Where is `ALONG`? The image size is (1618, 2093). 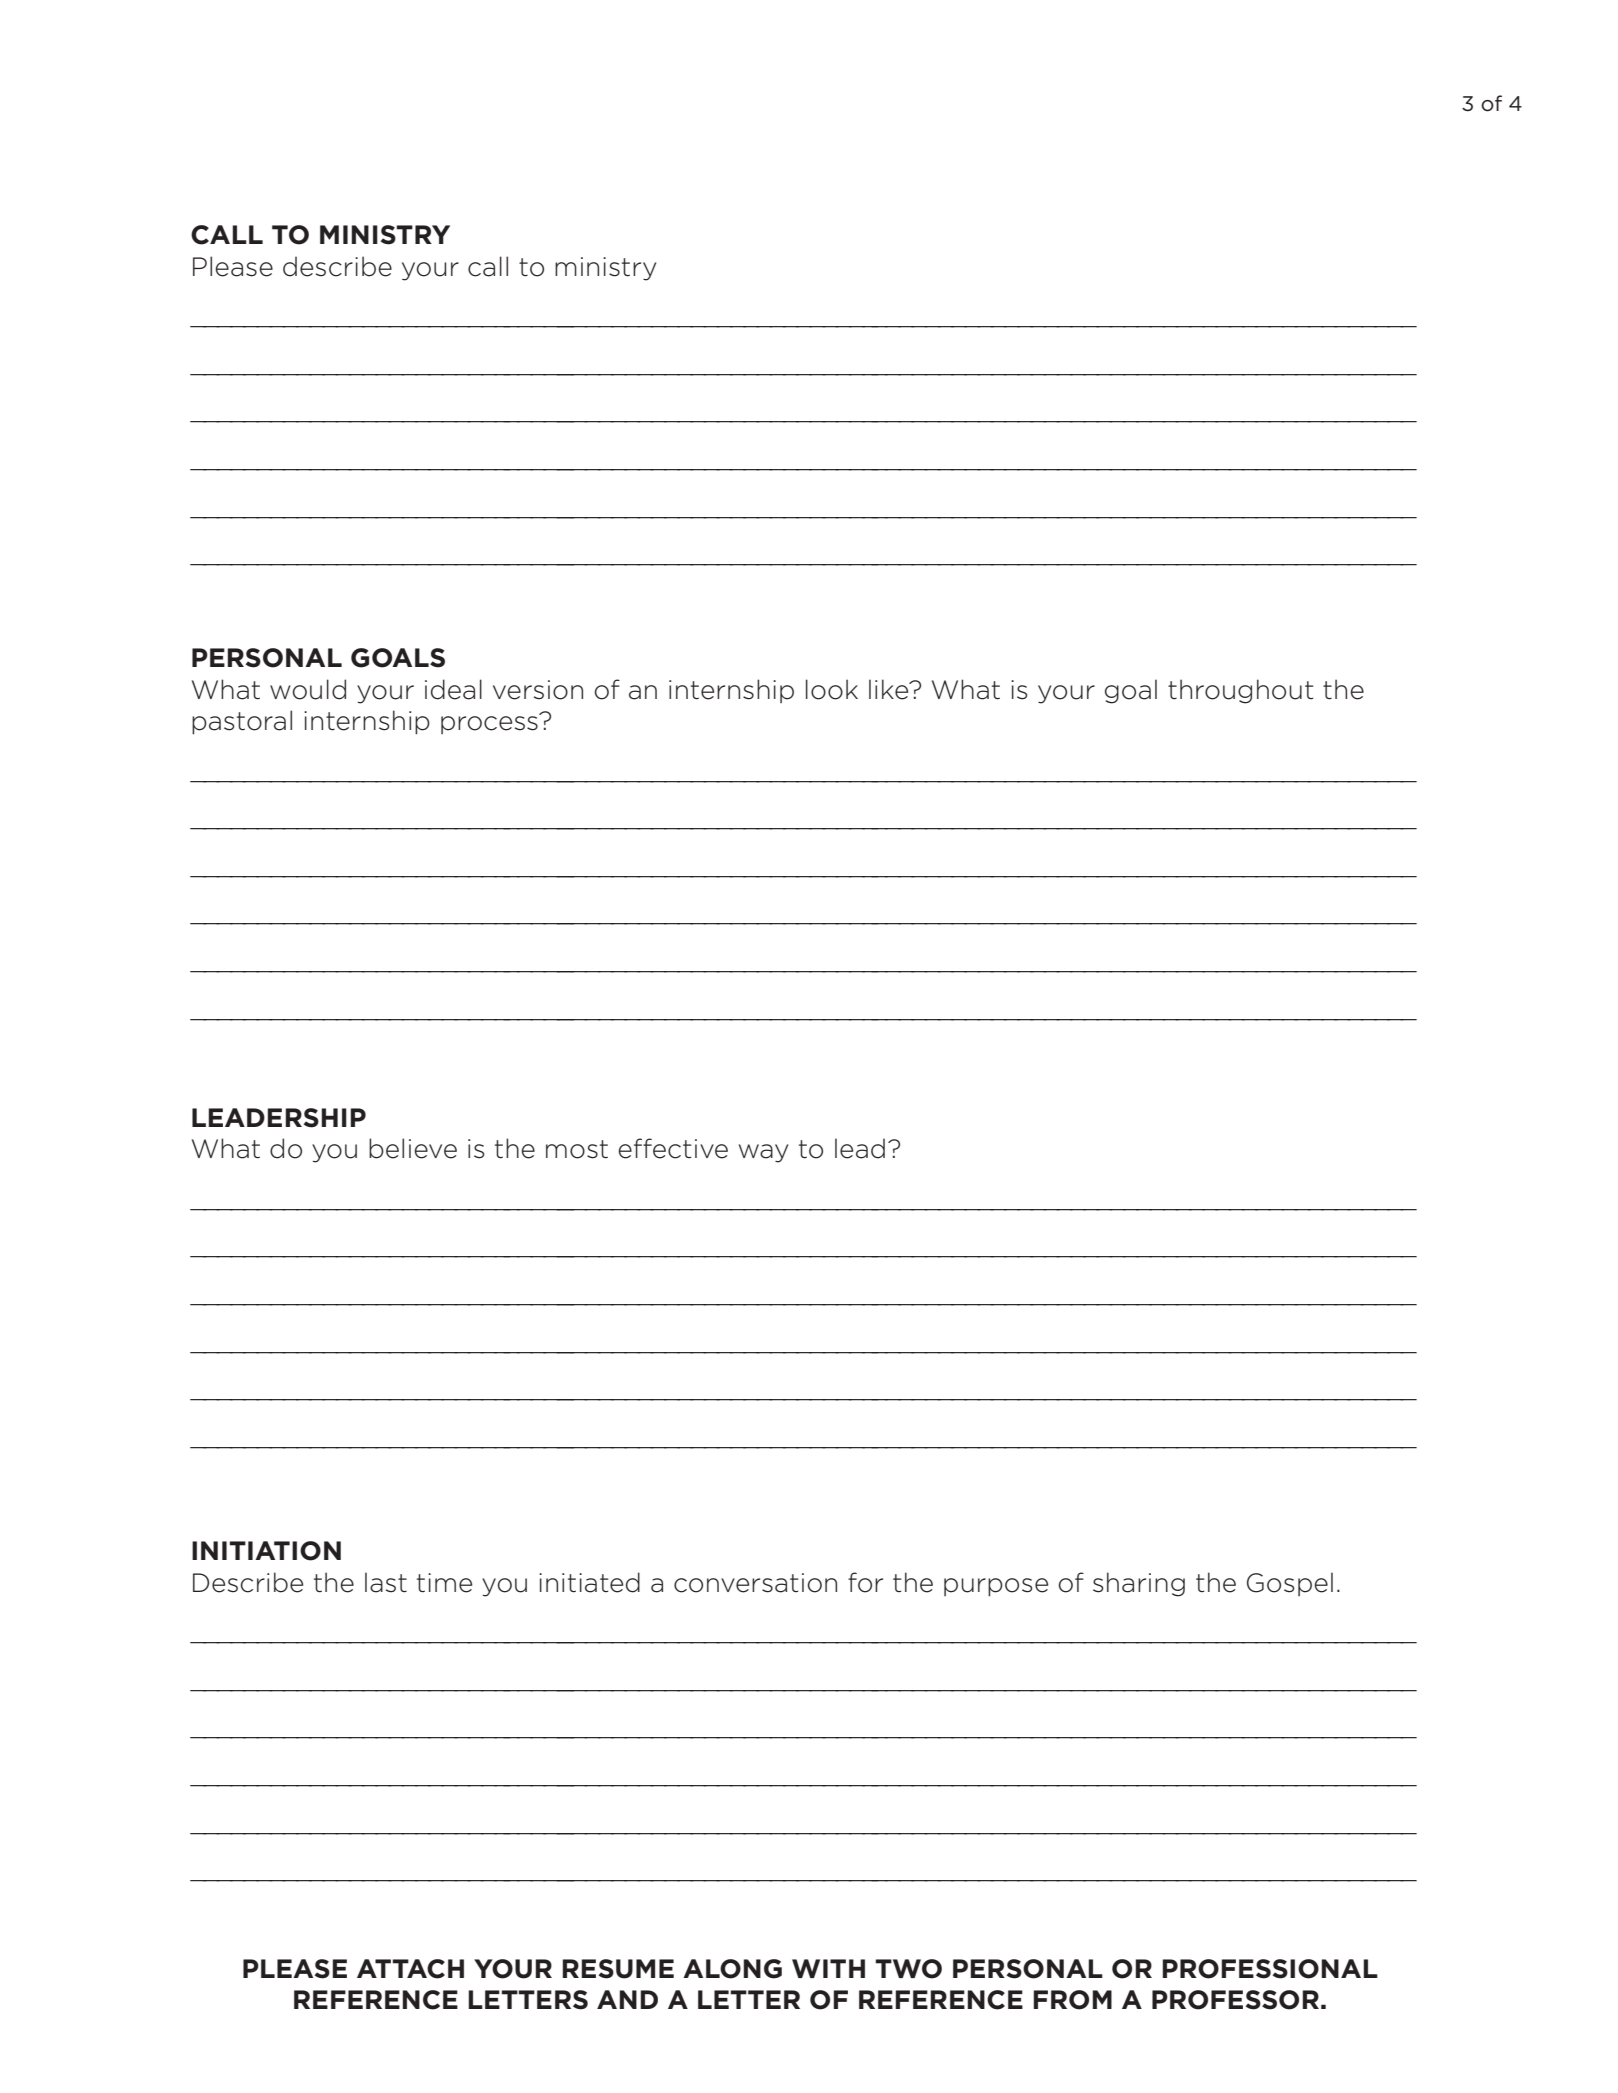
ALONG is located at coordinates (732, 1969).
